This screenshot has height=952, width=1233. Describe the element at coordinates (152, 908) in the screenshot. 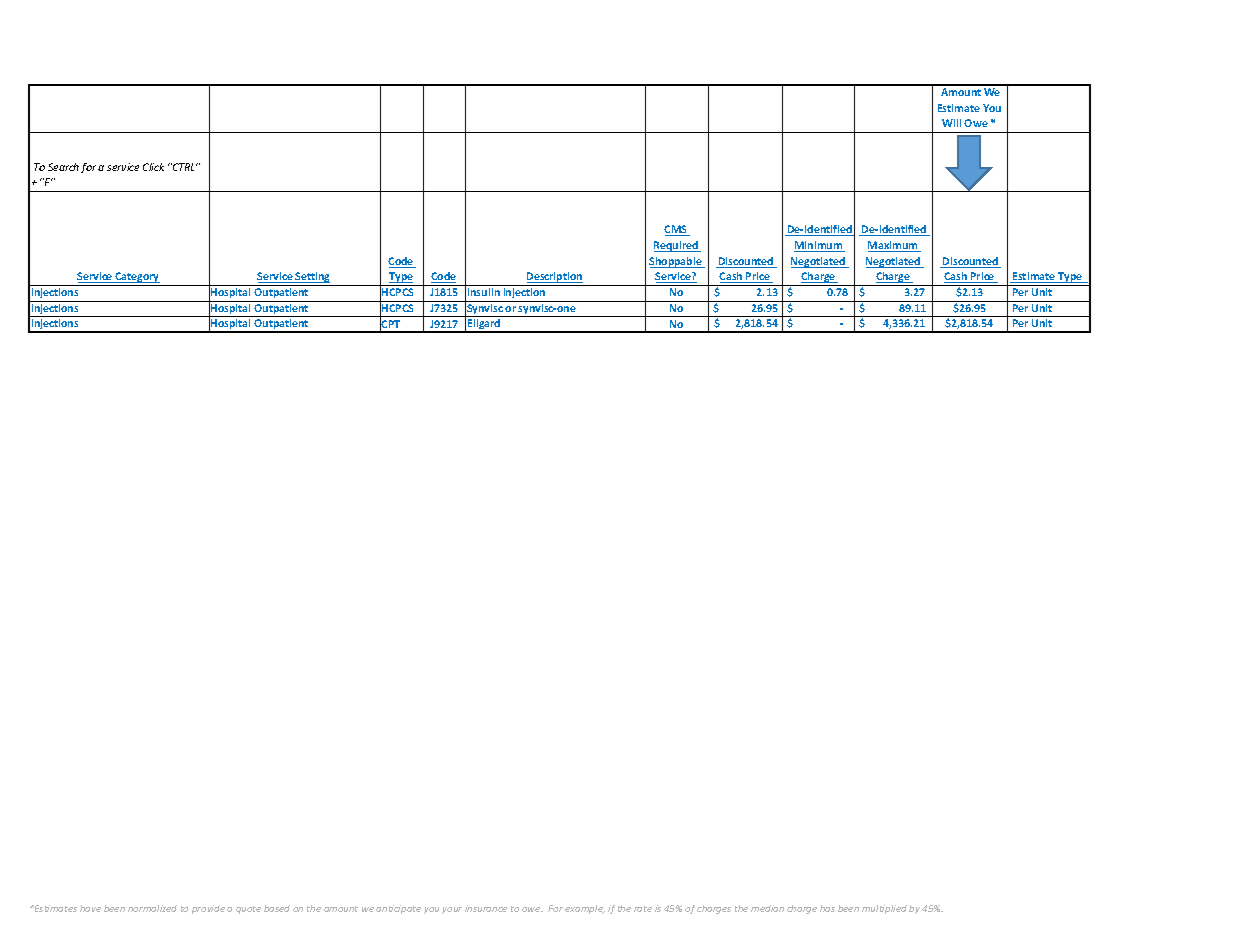

I see `normalized` at that location.
